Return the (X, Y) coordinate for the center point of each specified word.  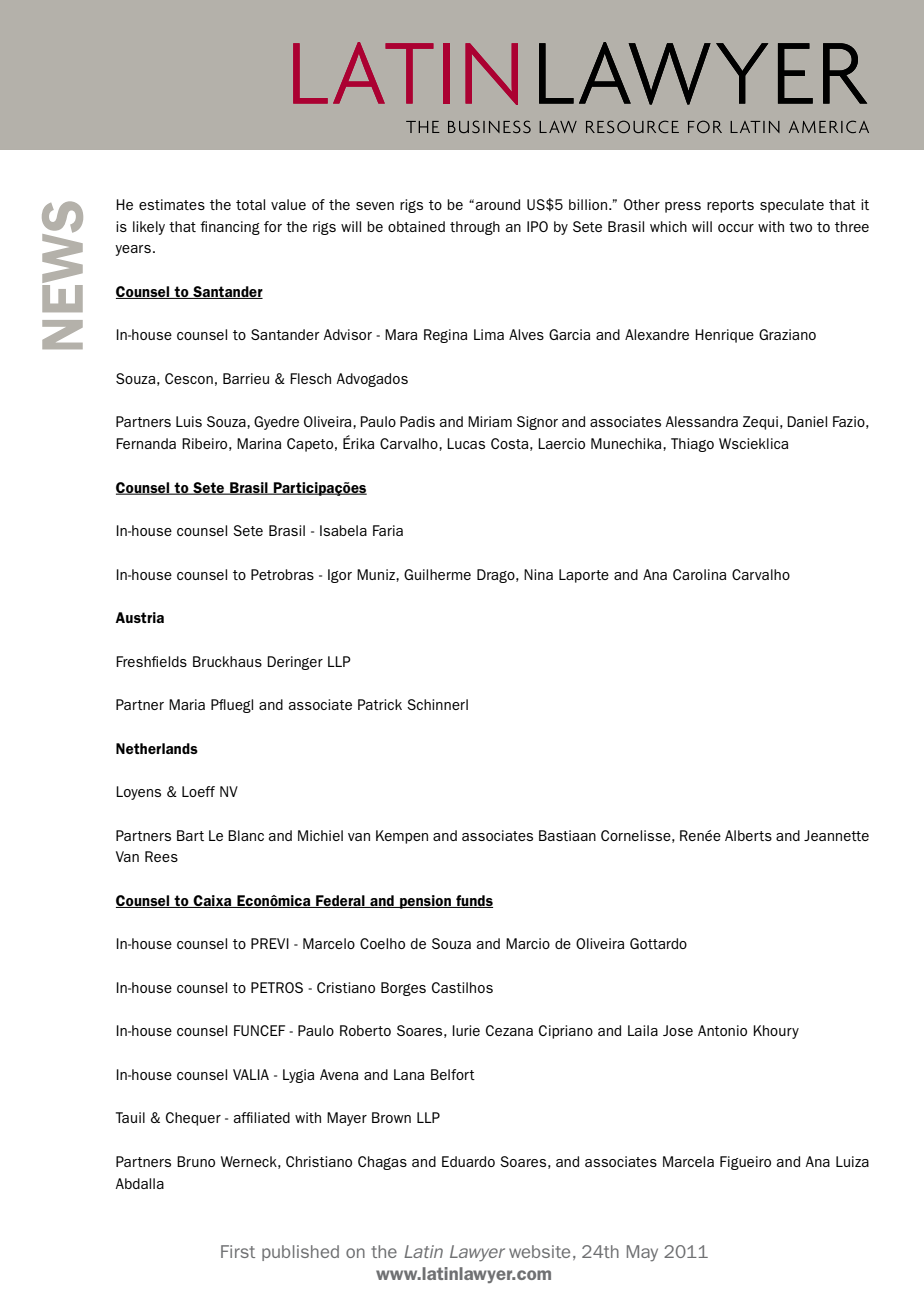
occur (736, 228)
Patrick (380, 704)
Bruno (196, 1161)
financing (230, 228)
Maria (187, 704)
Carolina (699, 574)
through (475, 228)
